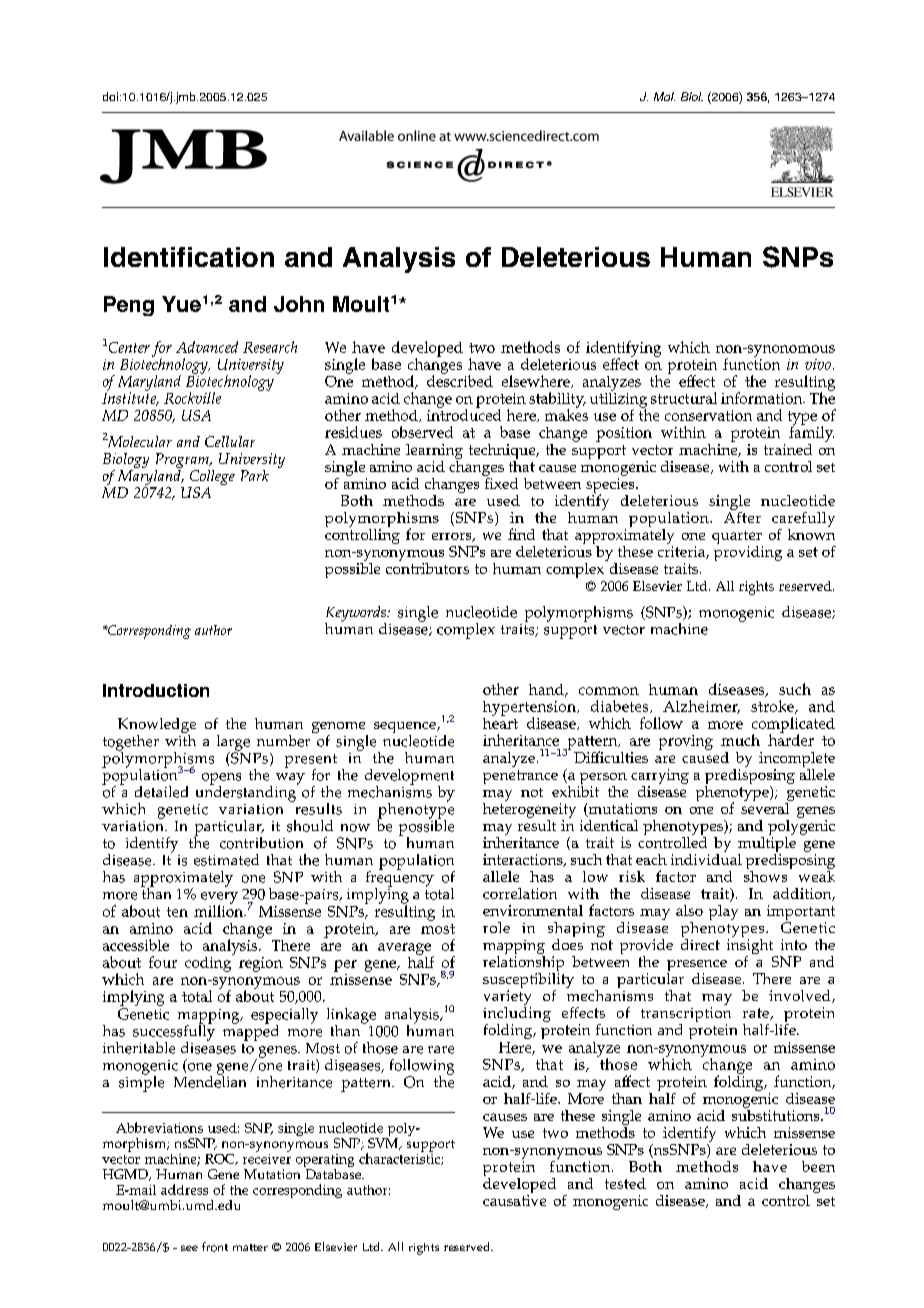 Image resolution: width=924 pixels, height=1308 pixels. I want to click on causative, so click(514, 1200).
